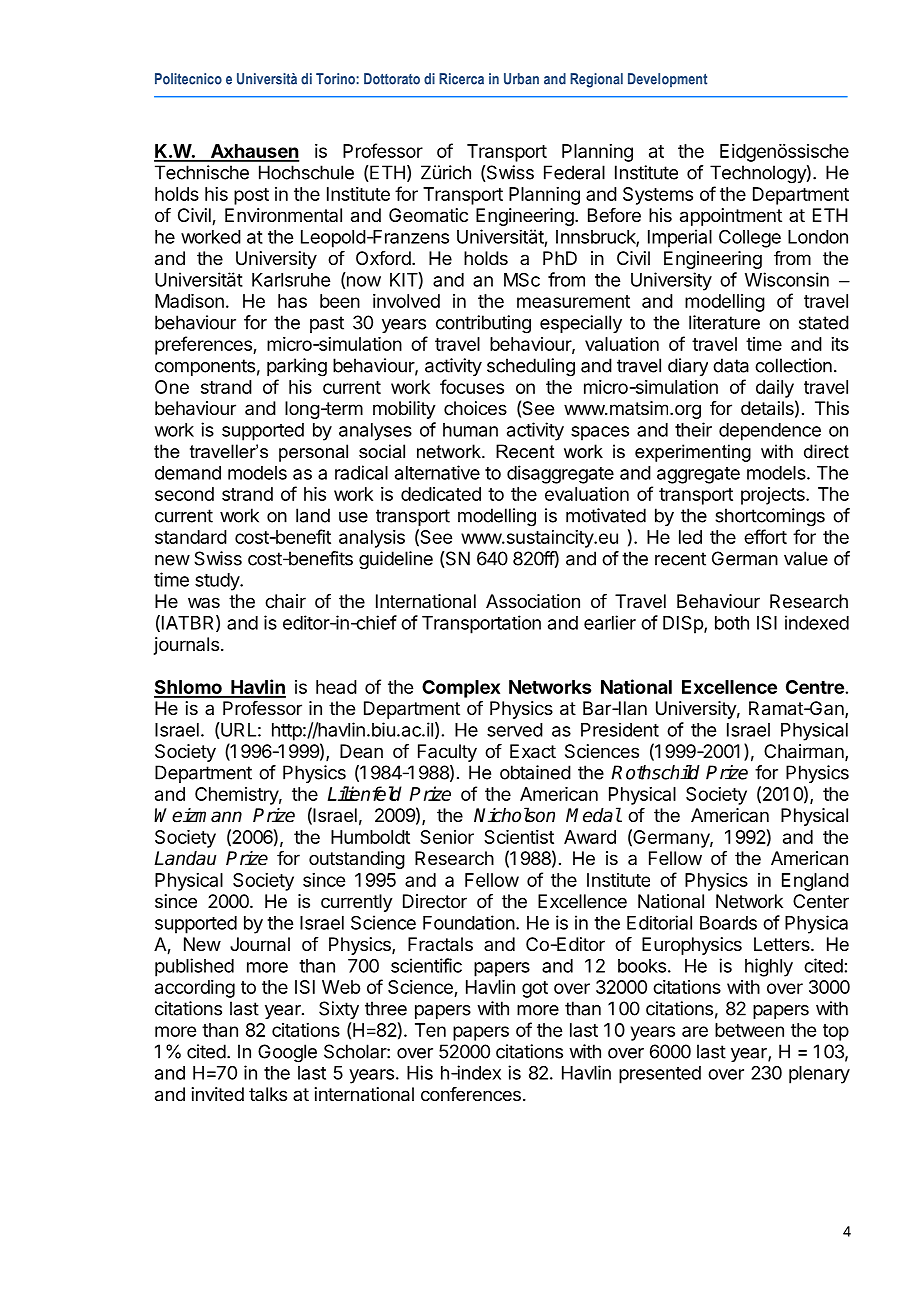 The image size is (924, 1308). What do you see at coordinates (313, 453) in the page?
I see `personal` at bounding box center [313, 453].
